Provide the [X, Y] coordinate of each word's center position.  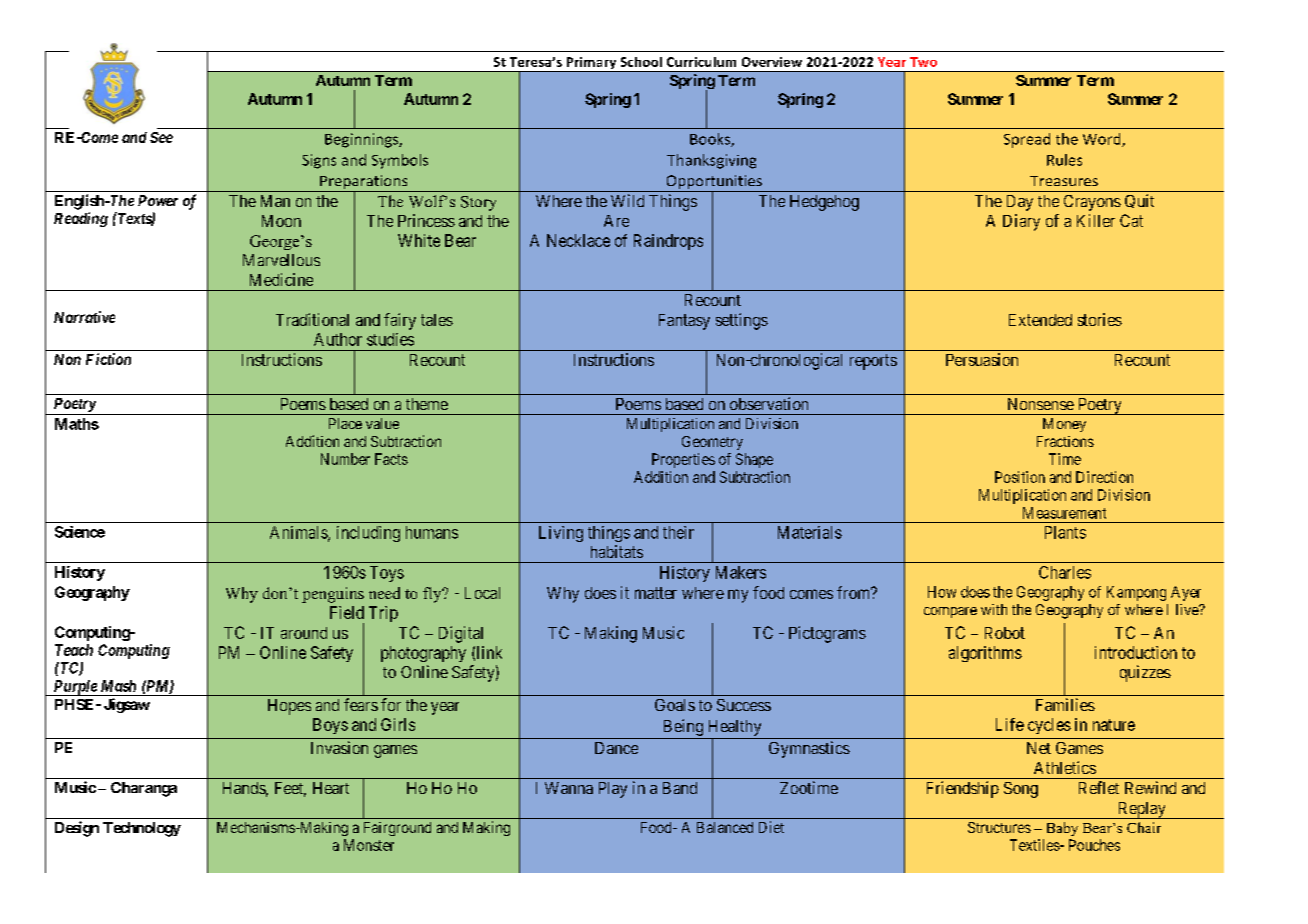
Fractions [1065, 441]
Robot [1005, 633]
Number [345, 459]
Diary [1021, 222]
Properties [683, 460]
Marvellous [281, 260]
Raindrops [668, 242]
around [304, 633]
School [641, 62]
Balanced [725, 827]
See [161, 137]
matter [656, 593]
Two [923, 62]
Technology [142, 829]
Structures [999, 827]
